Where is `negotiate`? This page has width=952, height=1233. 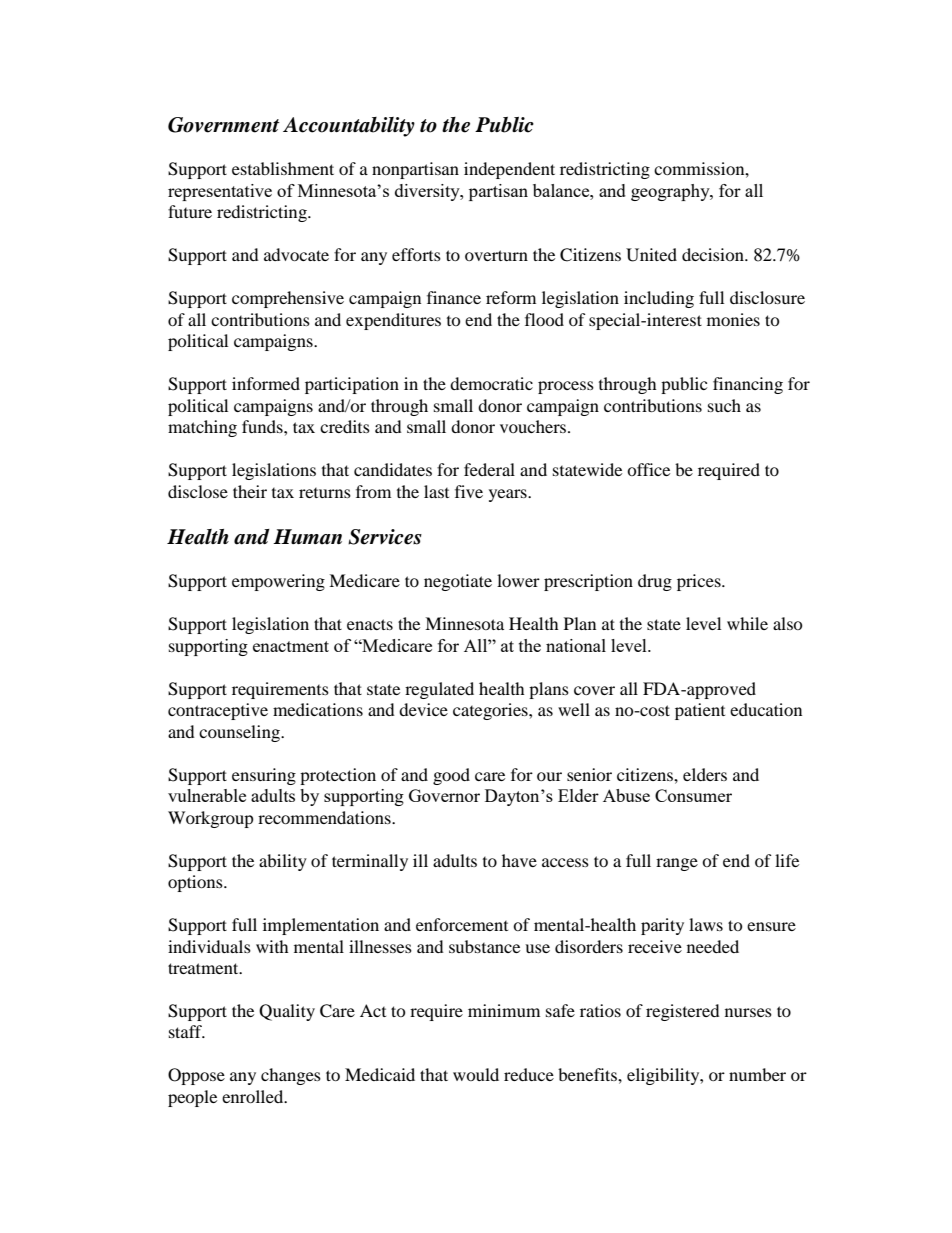 negotiate is located at coordinates (458, 582).
